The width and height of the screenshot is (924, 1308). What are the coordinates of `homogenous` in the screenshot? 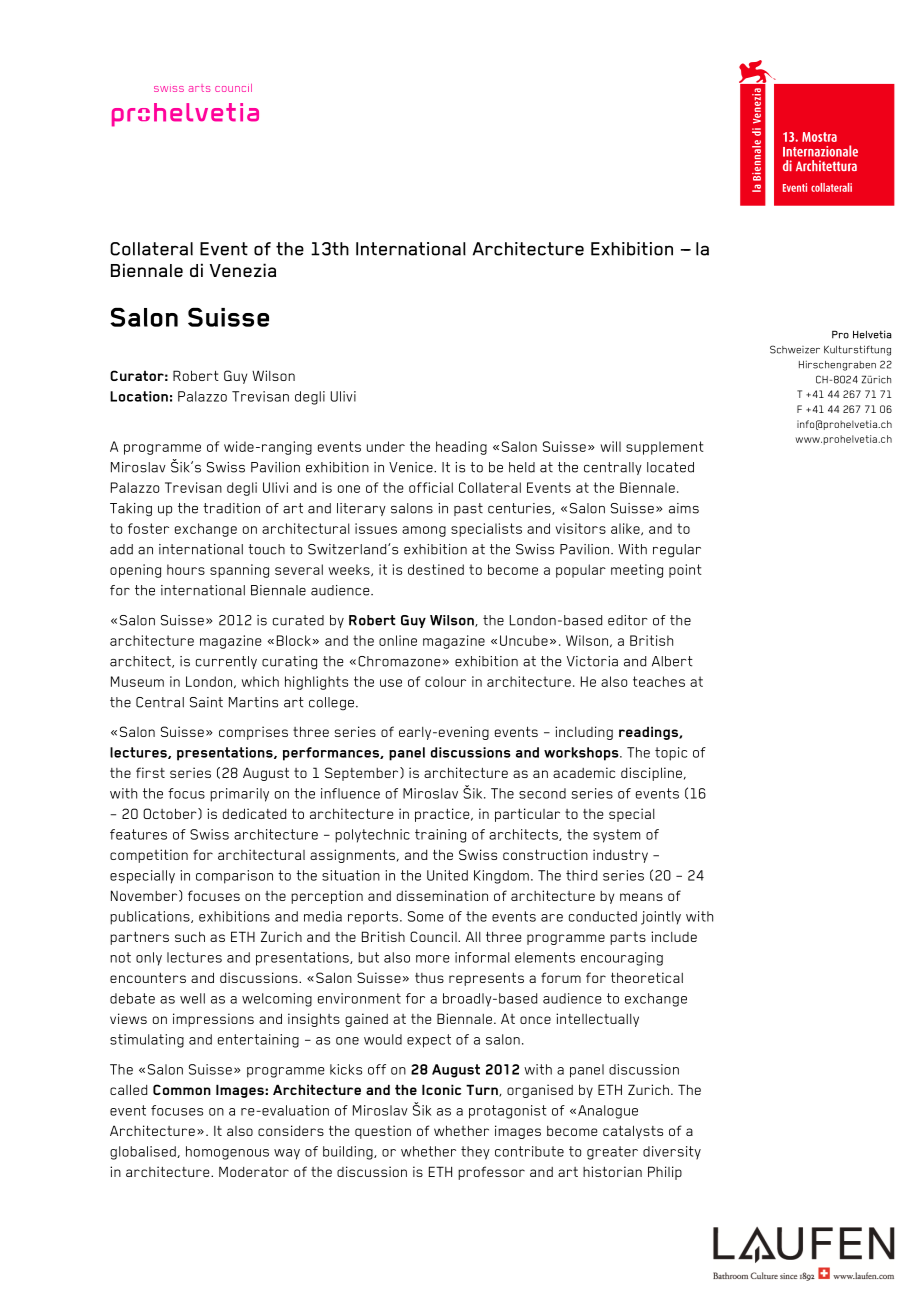 It's located at (227, 1153).
